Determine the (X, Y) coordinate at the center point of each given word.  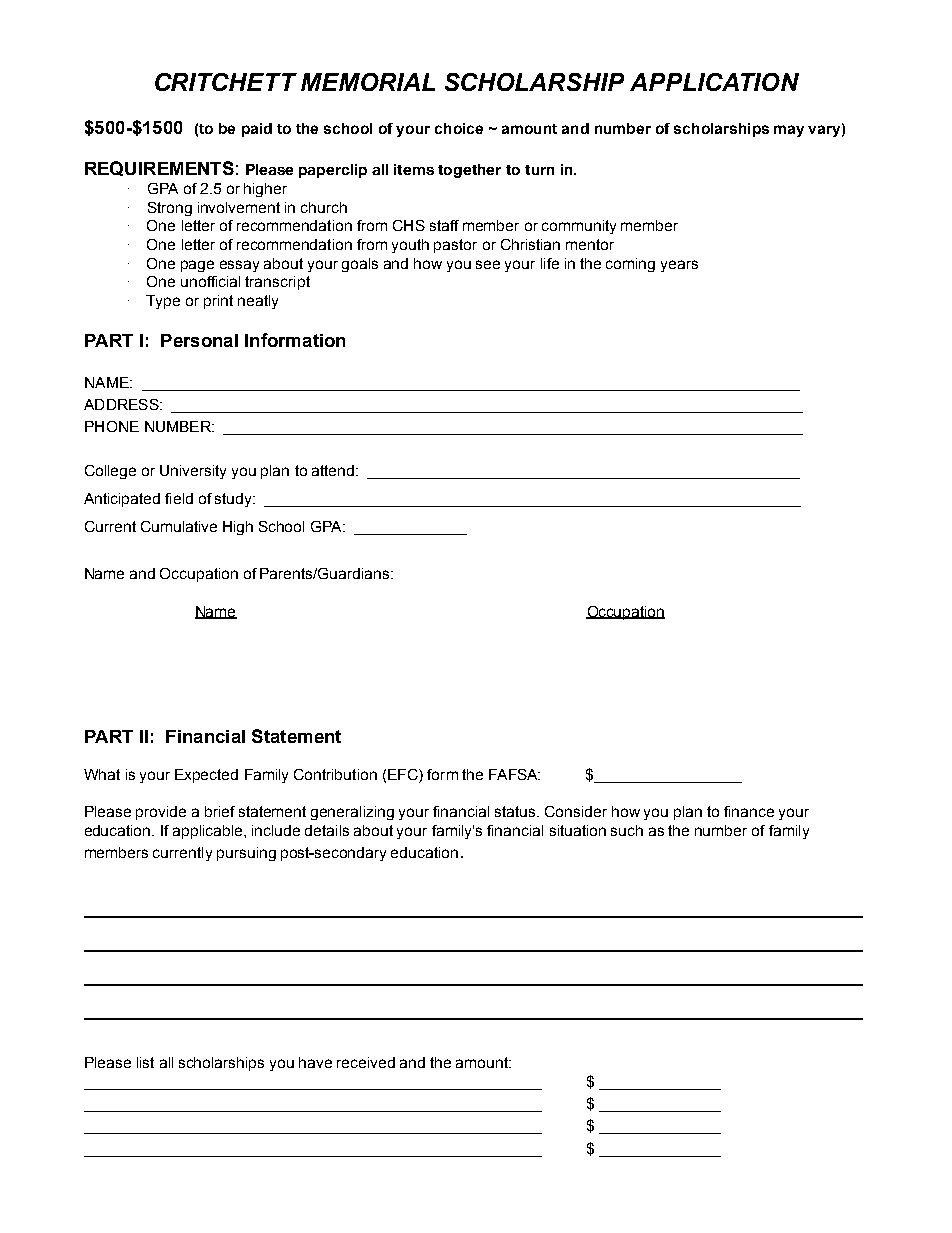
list (145, 1062)
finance (749, 811)
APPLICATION (714, 82)
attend (333, 470)
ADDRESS (122, 404)
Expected (206, 776)
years (679, 266)
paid (257, 130)
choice (459, 128)
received (366, 1062)
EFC (404, 776)
